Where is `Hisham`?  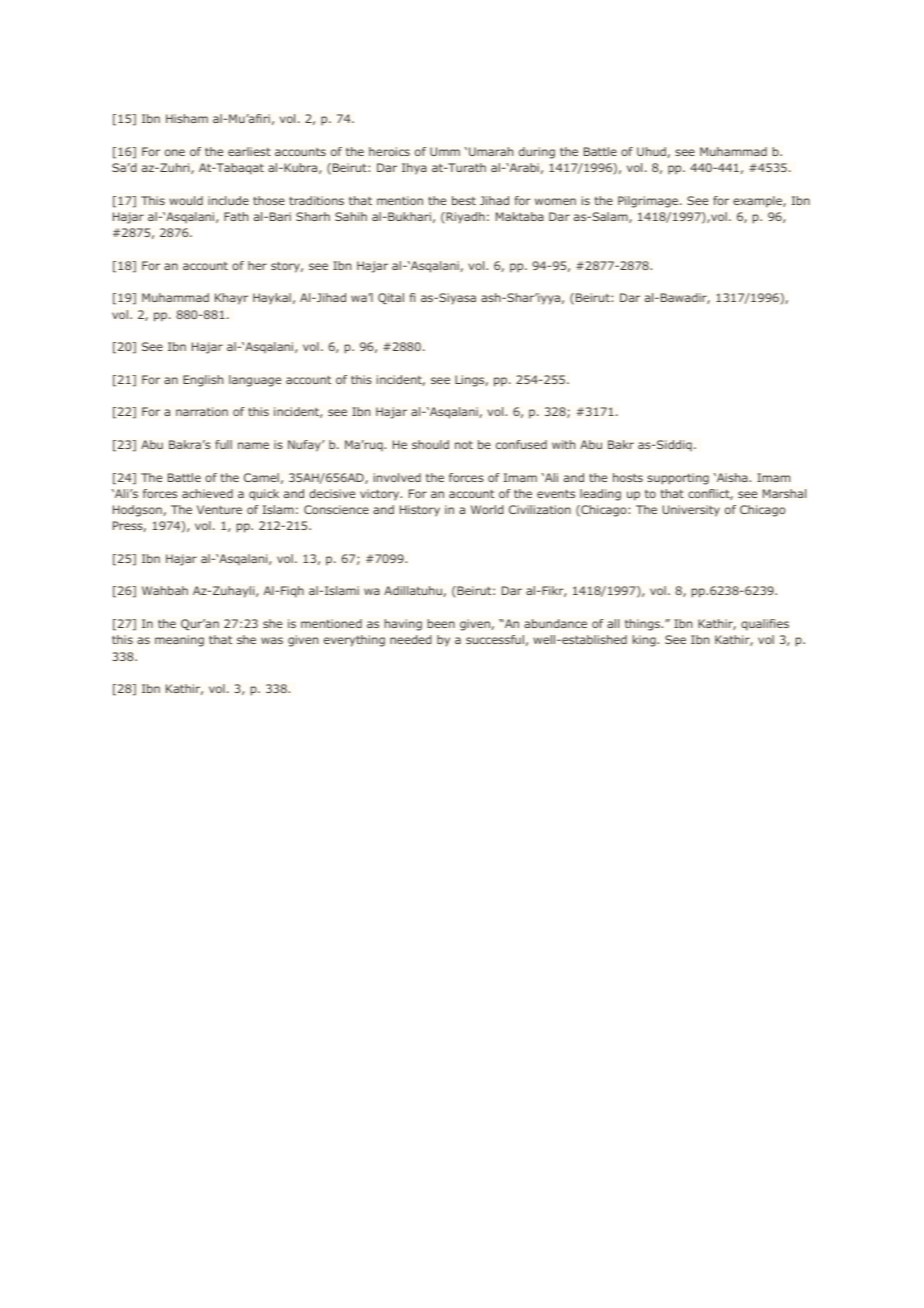
Hisham is located at coordinates (187, 118).
